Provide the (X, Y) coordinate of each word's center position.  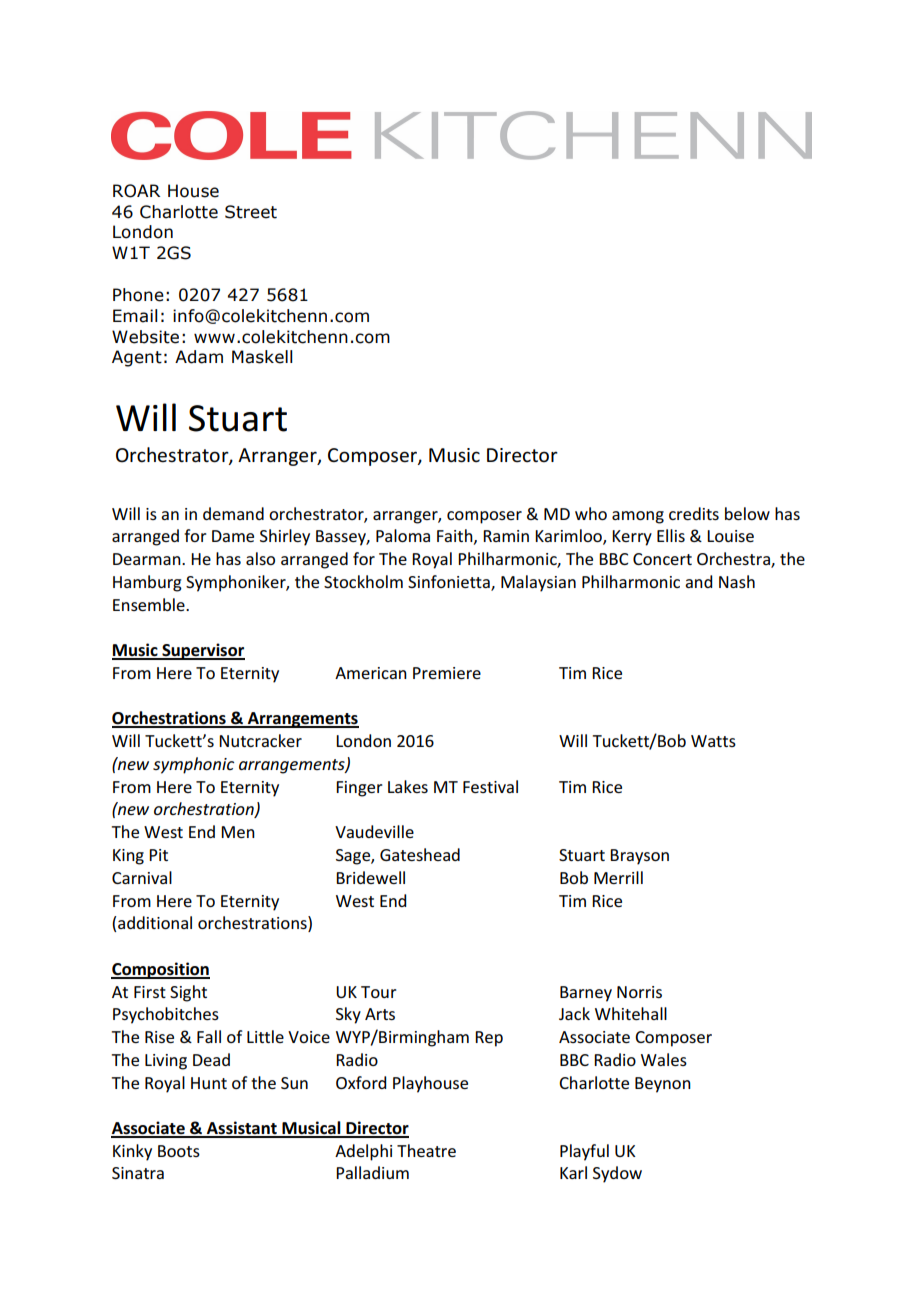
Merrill (618, 877)
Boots (179, 1151)
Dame (233, 536)
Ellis (671, 535)
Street (251, 212)
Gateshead (420, 854)
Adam (199, 357)
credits (694, 513)
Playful (584, 1152)
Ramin (506, 536)
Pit (158, 855)
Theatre (426, 1150)
